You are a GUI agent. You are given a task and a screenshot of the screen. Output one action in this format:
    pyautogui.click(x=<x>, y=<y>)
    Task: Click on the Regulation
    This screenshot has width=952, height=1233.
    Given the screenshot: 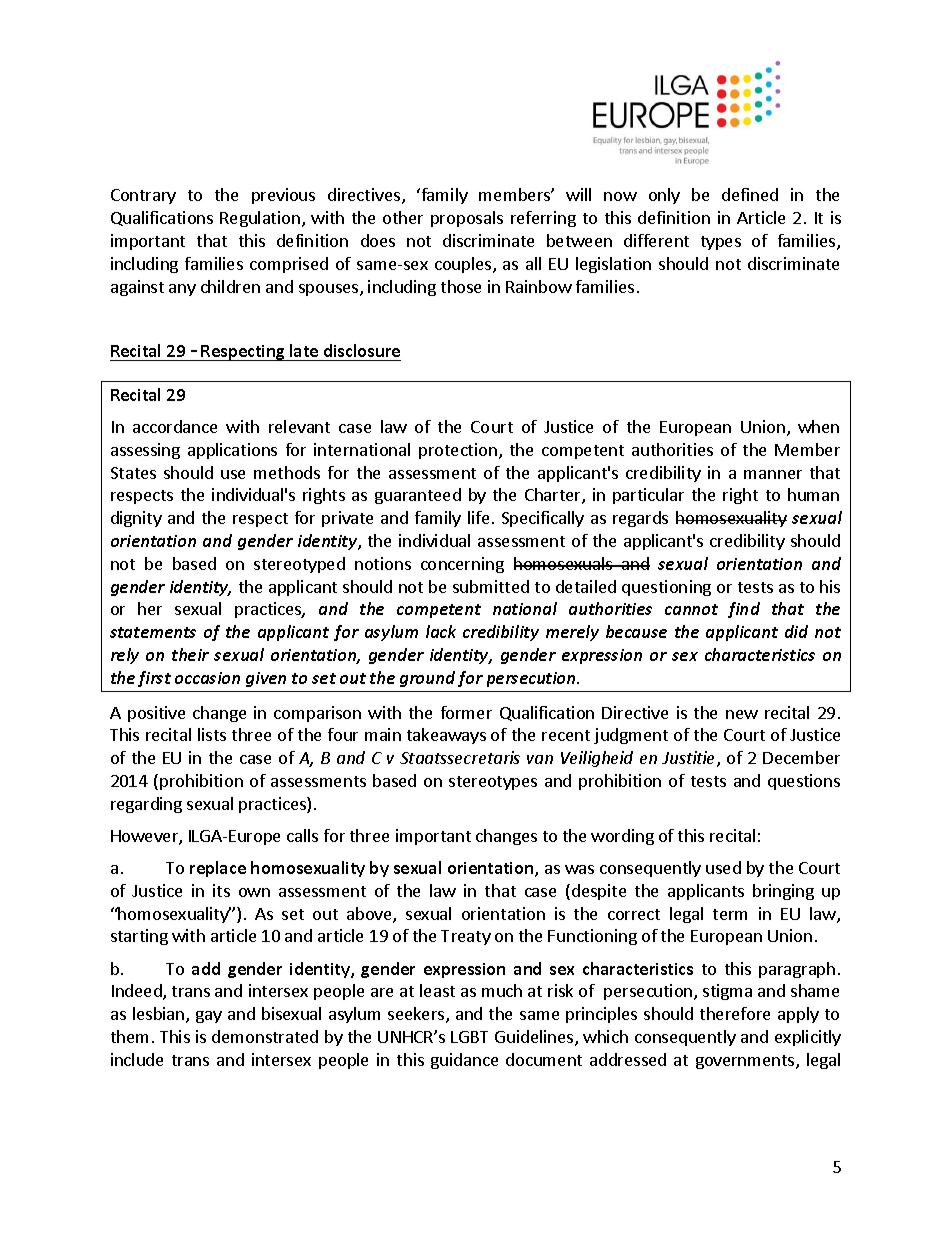 What is the action you would take?
    pyautogui.click(x=260, y=219)
